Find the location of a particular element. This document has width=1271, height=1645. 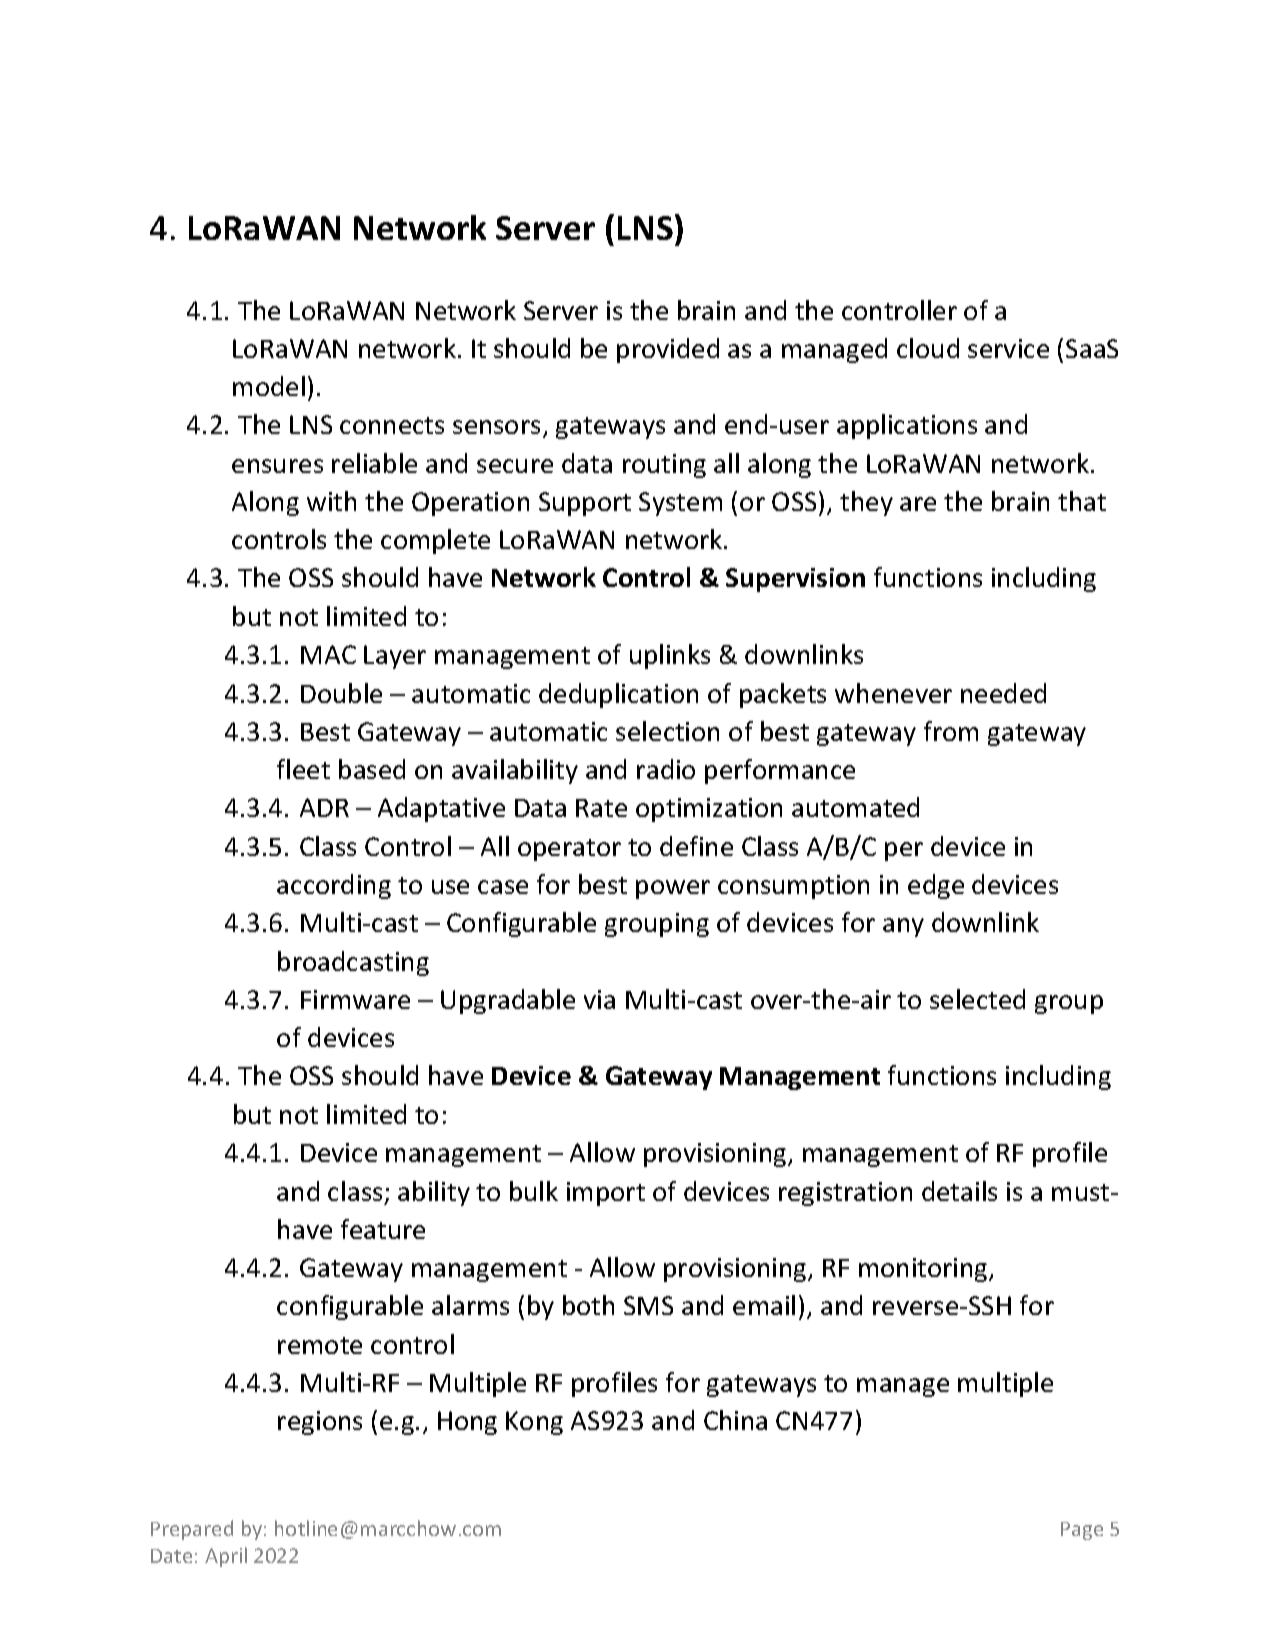

selected is located at coordinates (977, 999).
